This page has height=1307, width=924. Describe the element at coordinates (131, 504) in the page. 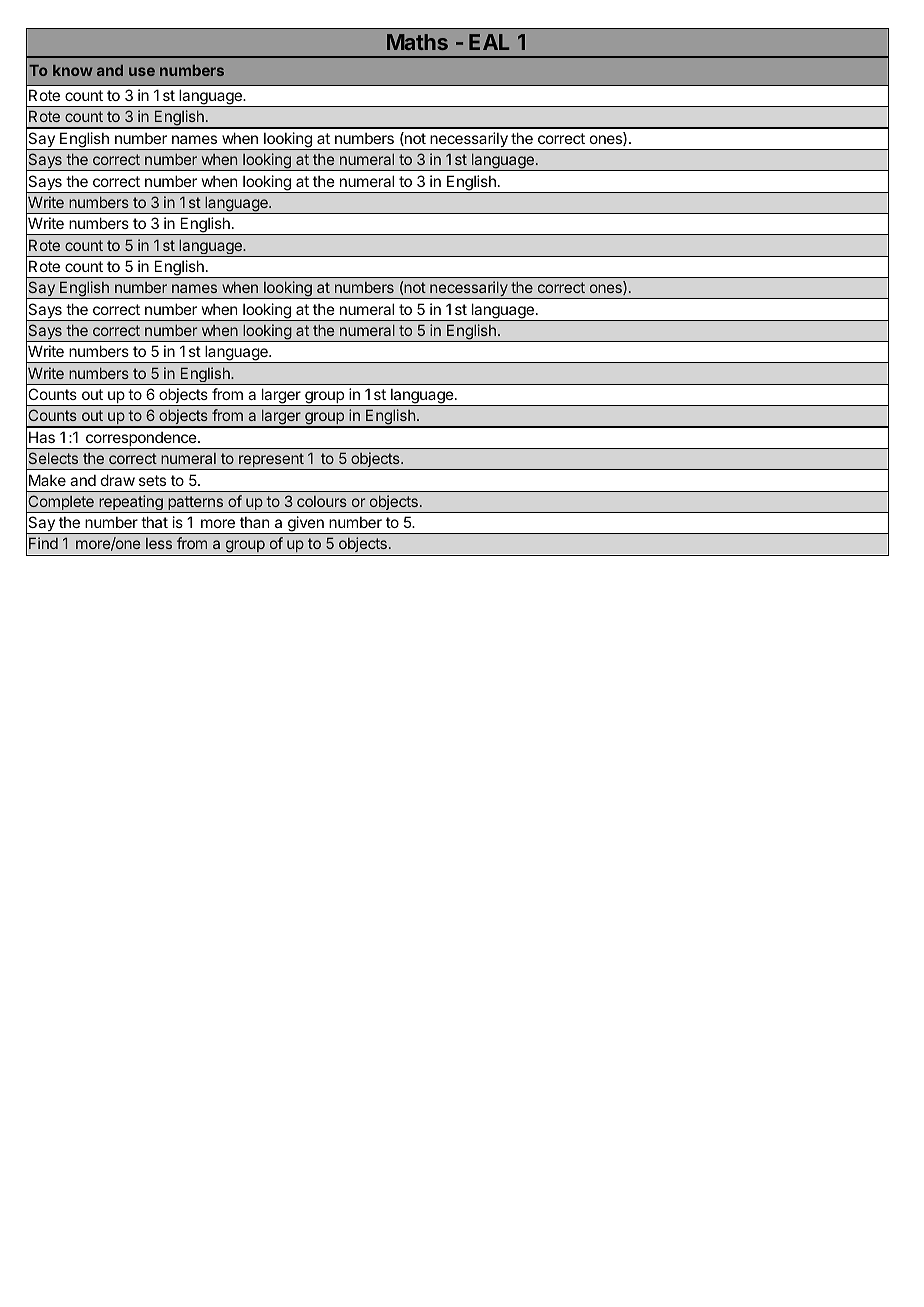

I see `repeating` at that location.
